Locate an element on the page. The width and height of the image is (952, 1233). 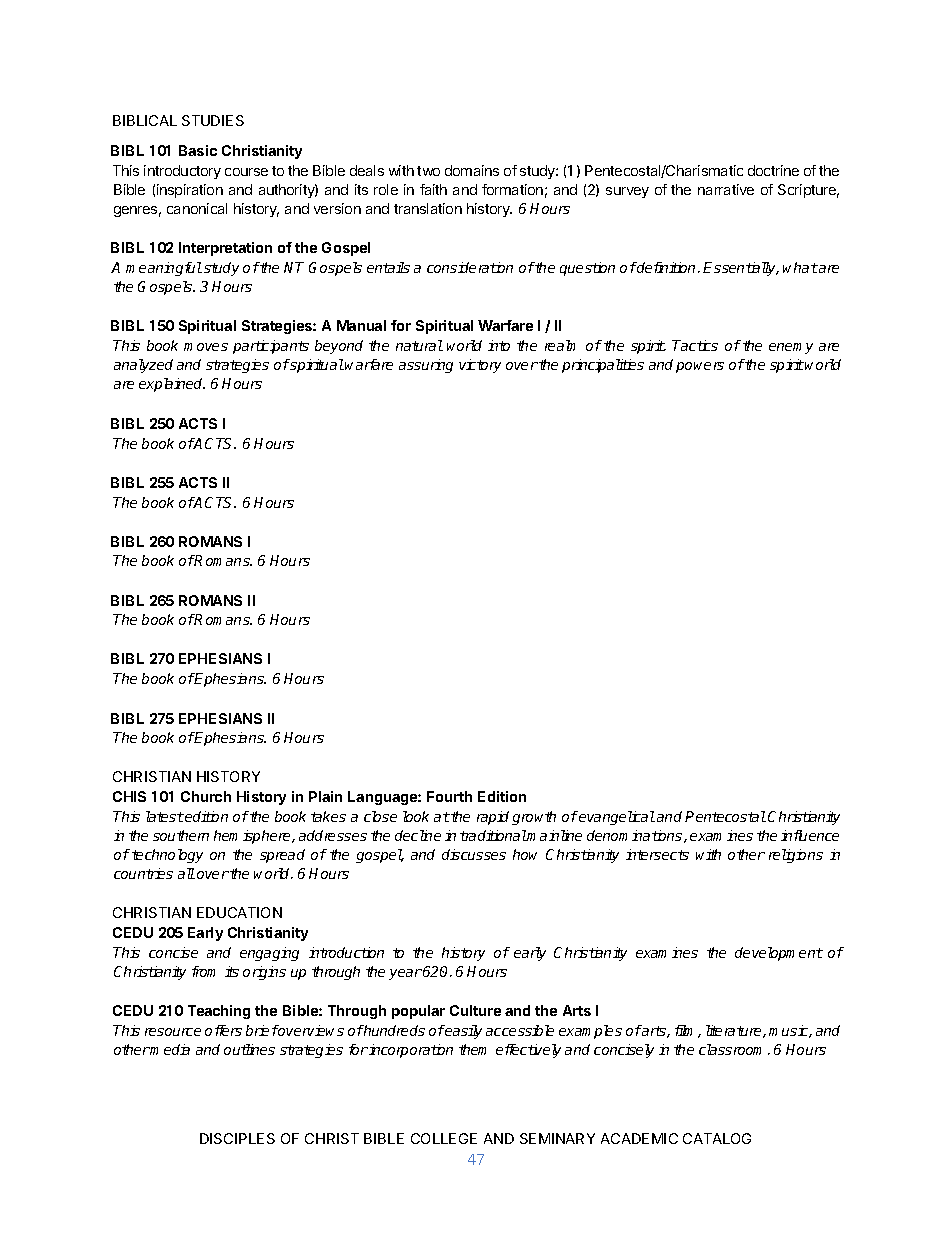
influence is located at coordinates (810, 835).
